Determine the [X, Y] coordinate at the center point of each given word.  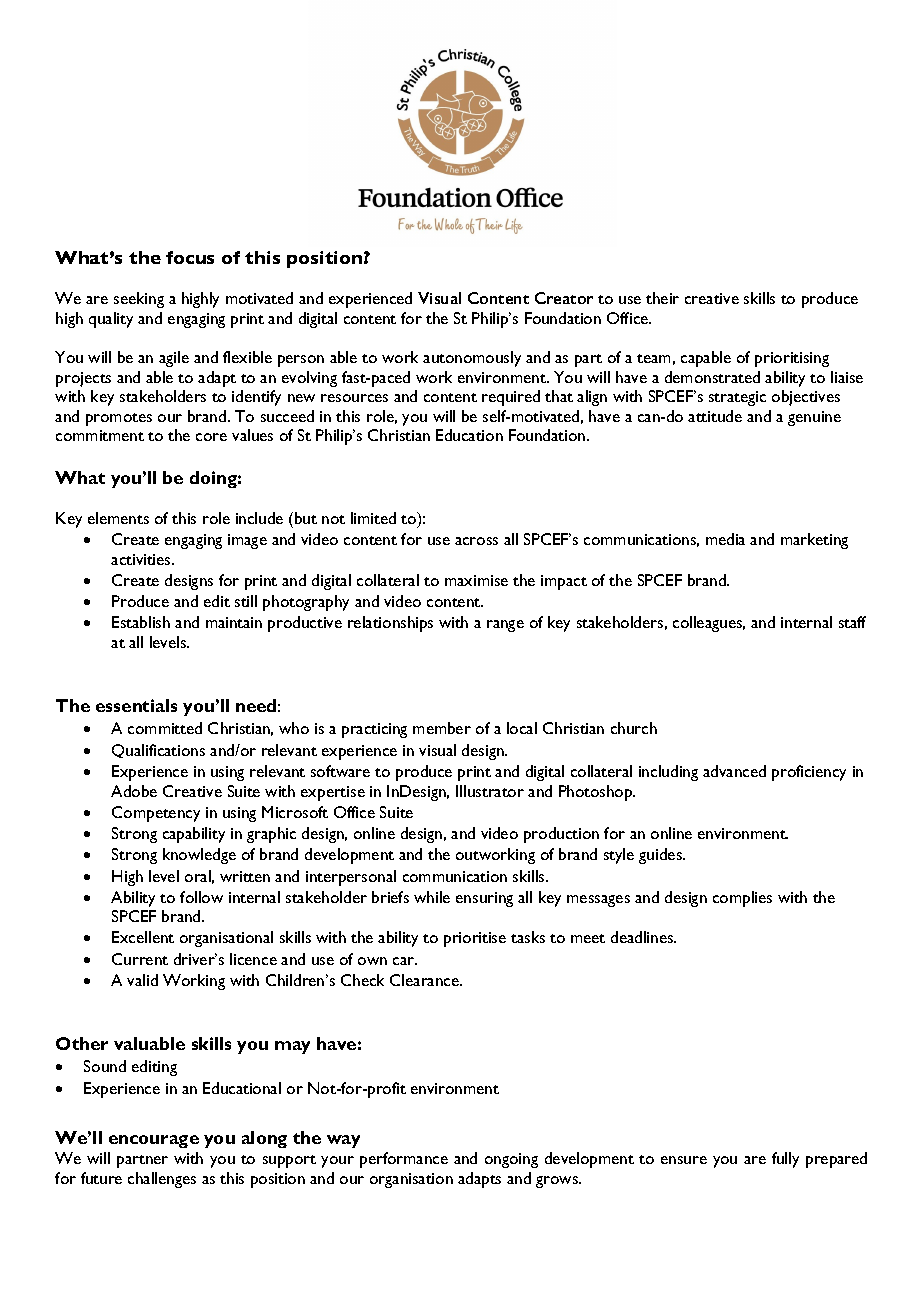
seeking [139, 300]
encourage [154, 1141]
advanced [734, 771]
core [211, 437]
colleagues [709, 624]
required [511, 398]
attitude [715, 416]
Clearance [425, 980]
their [662, 298]
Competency [156, 814]
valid [142, 980]
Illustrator [490, 791]
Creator [564, 298]
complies [742, 899]
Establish [141, 622]
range [505, 626]
